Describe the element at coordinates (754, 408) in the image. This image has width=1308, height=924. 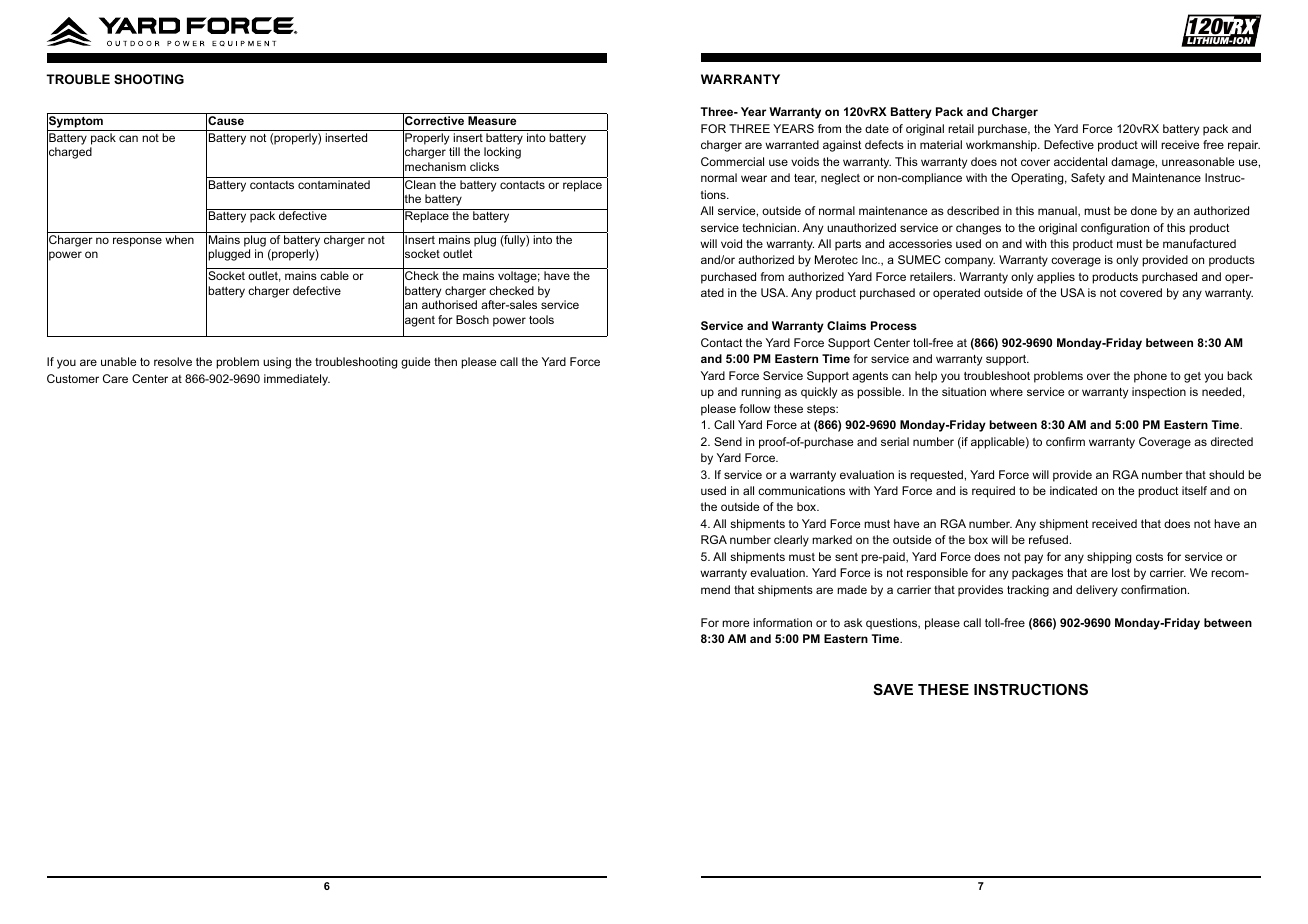
I see `follow` at that location.
